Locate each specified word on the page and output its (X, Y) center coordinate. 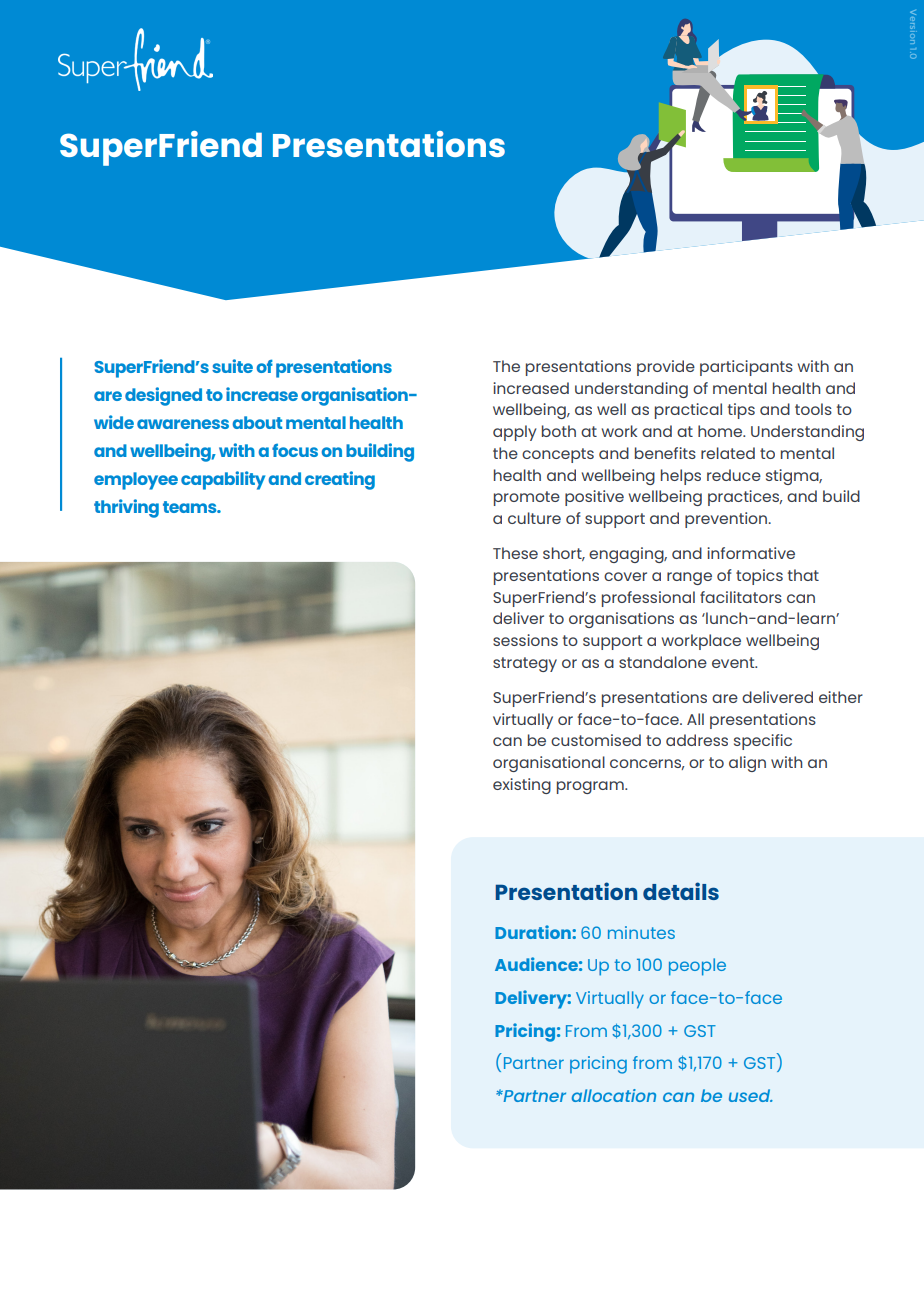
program (591, 787)
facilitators (741, 597)
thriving (126, 508)
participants (746, 368)
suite (232, 366)
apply (514, 433)
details (681, 891)
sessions (525, 640)
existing (522, 786)
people (697, 967)
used (751, 1095)
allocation (614, 1095)
